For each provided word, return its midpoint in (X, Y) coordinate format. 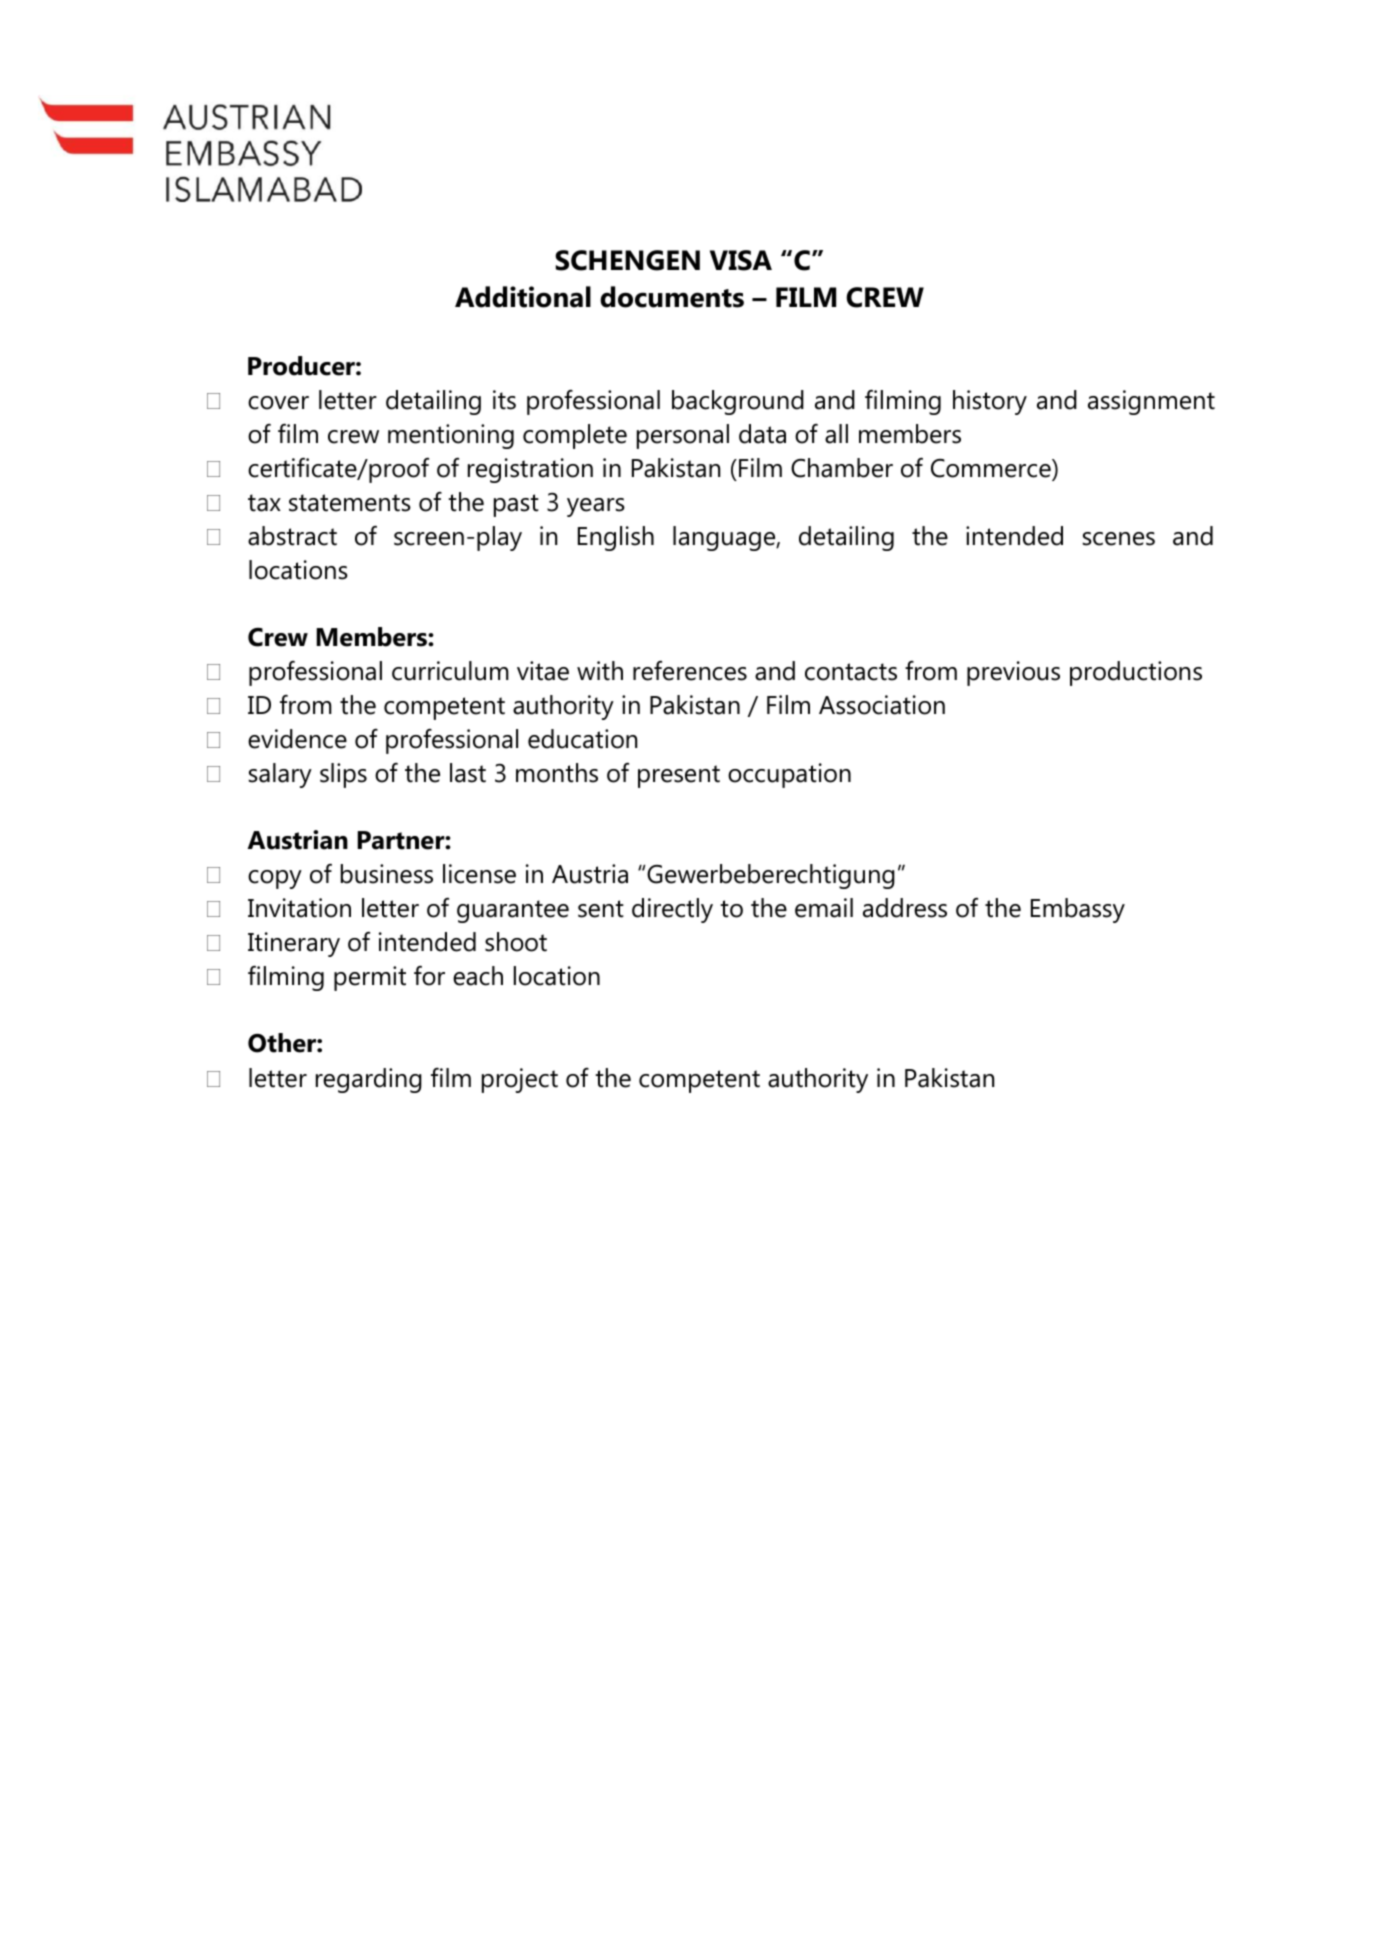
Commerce (992, 468)
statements (350, 503)
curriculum (450, 671)
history (990, 402)
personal (683, 436)
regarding (369, 1080)
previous (1013, 673)
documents (672, 297)
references (690, 671)
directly (672, 910)
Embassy (1078, 910)
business (387, 874)
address (905, 908)
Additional (523, 297)
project (520, 1080)
